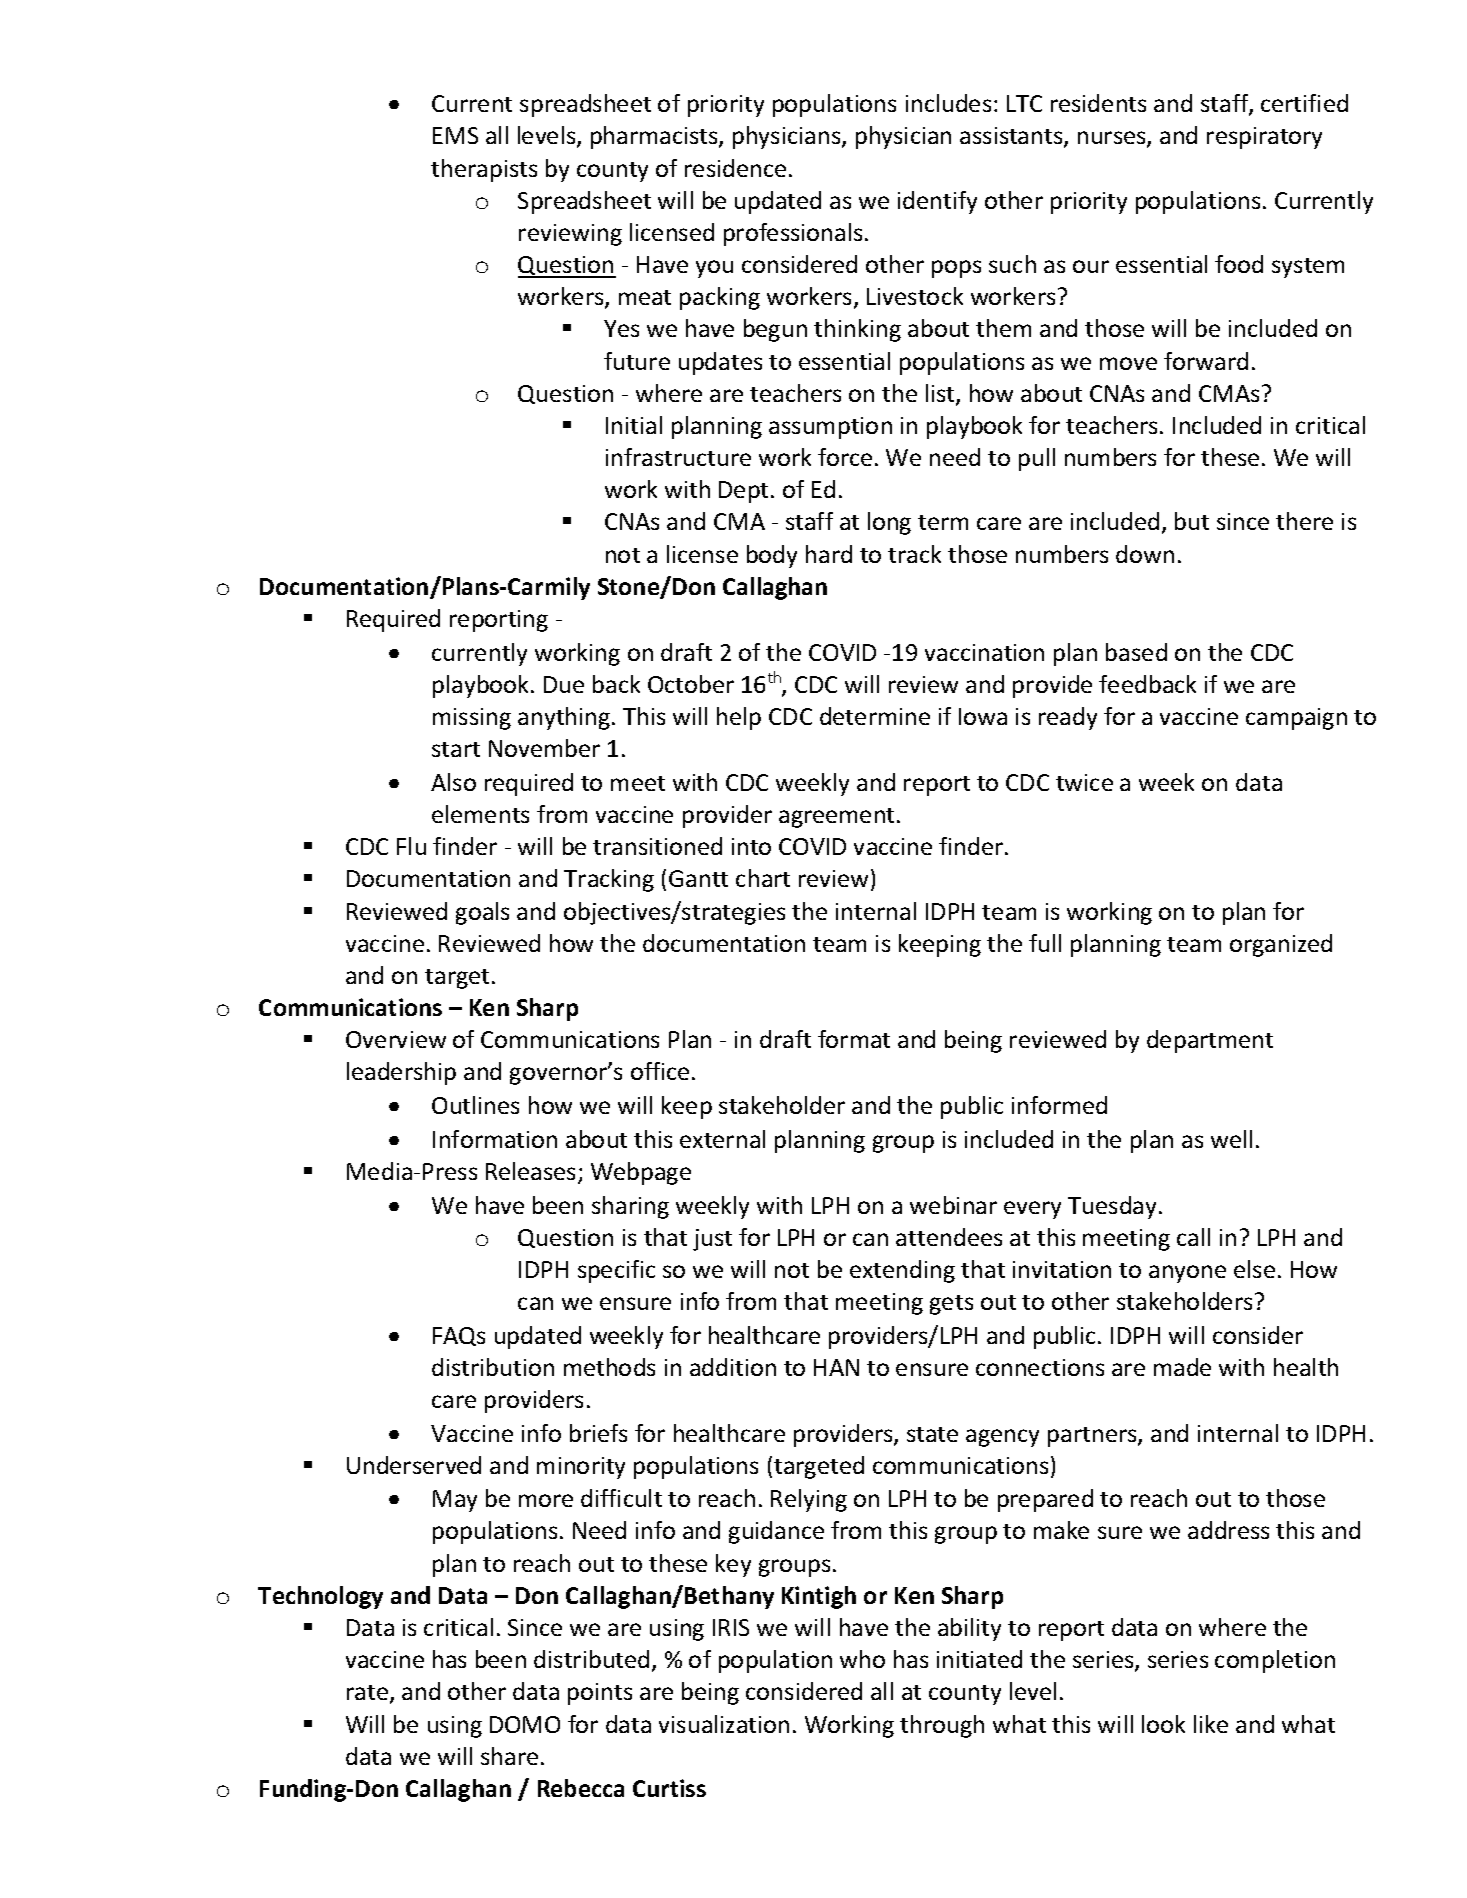 The width and height of the screenshot is (1467, 1898). What do you see at coordinates (1264, 138) in the screenshot?
I see `respiratory` at bounding box center [1264, 138].
